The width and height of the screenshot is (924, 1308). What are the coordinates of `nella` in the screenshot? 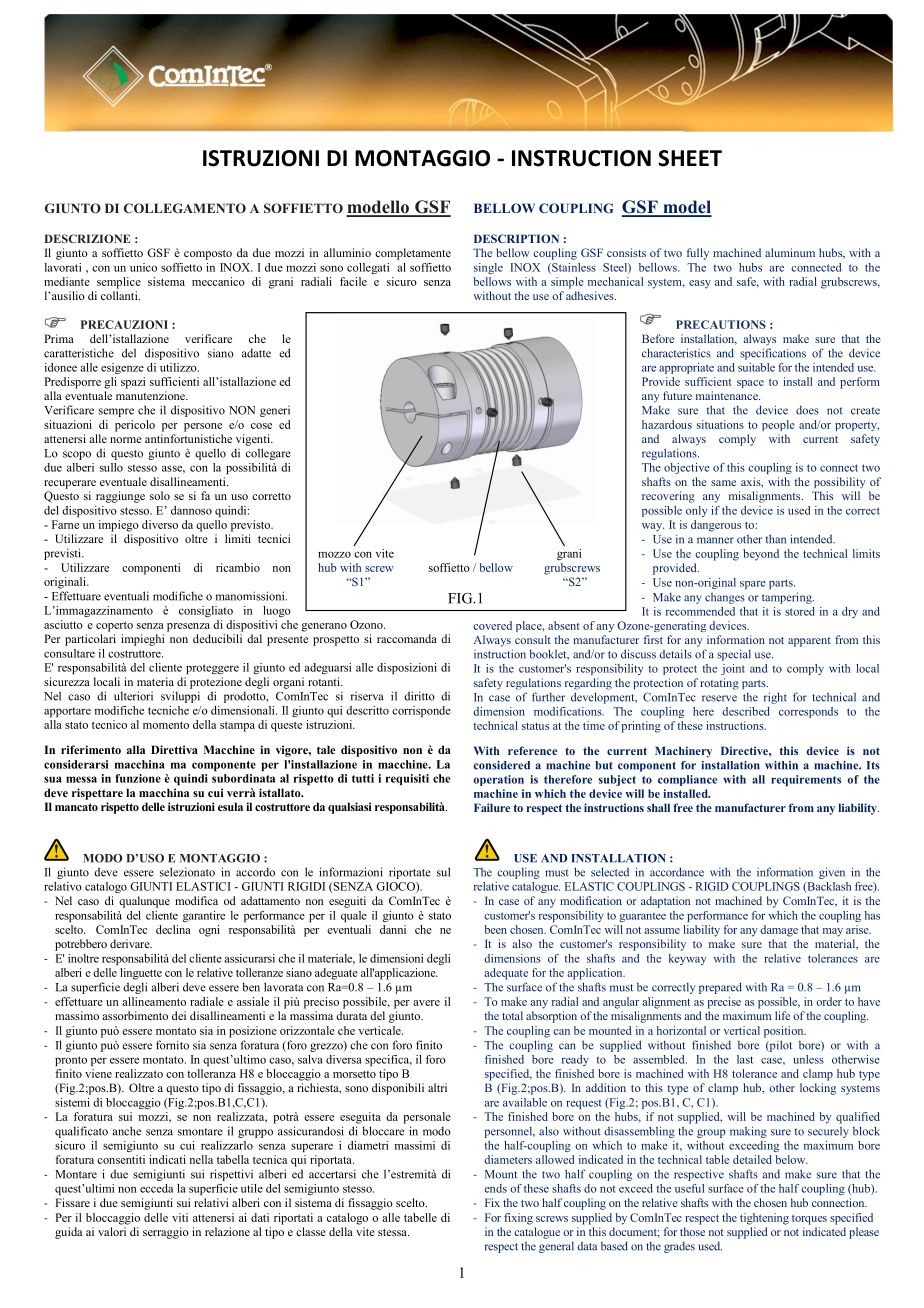 It's located at (201, 1159).
